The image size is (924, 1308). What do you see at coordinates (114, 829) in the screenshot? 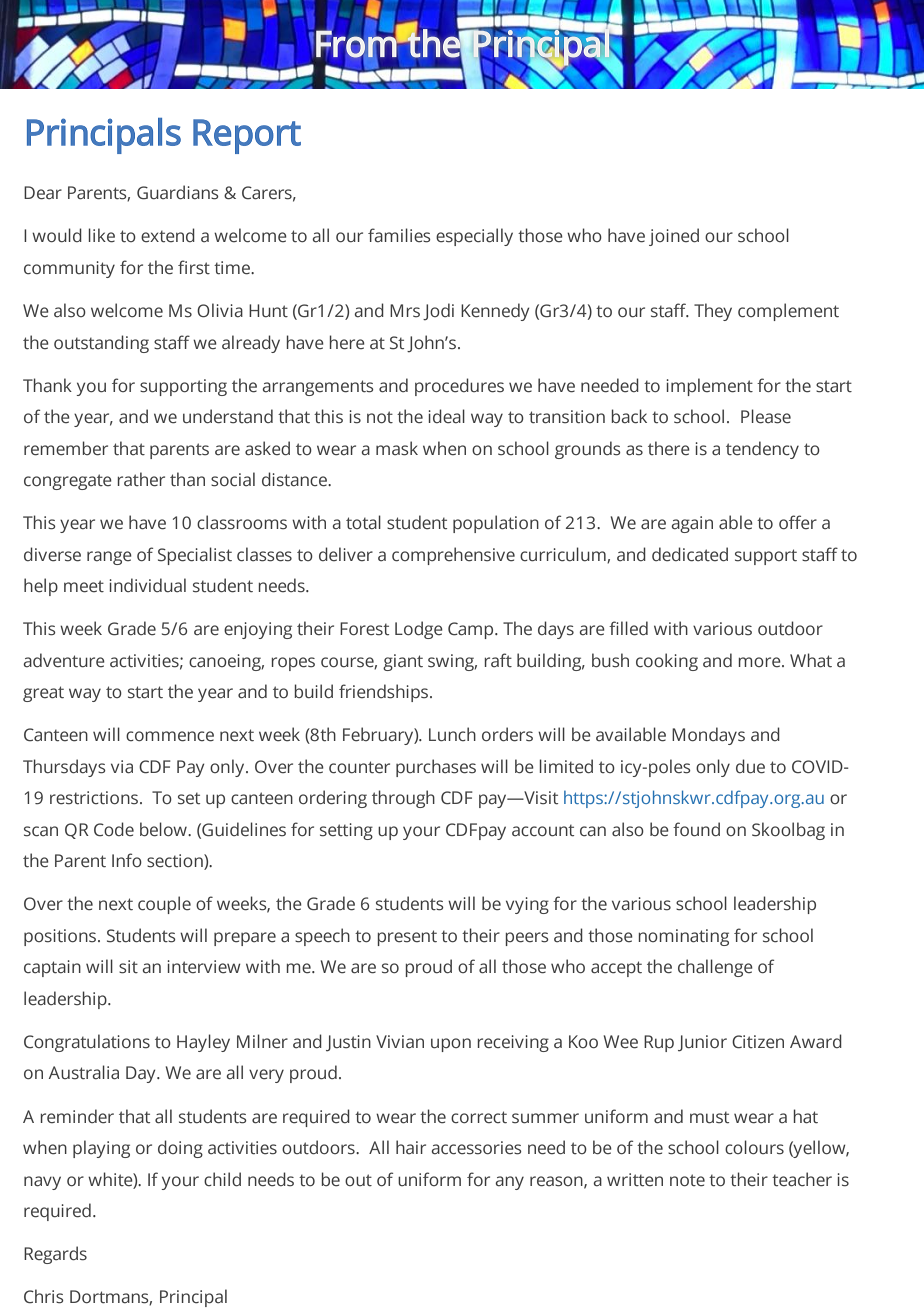
I see `Code` at bounding box center [114, 829].
